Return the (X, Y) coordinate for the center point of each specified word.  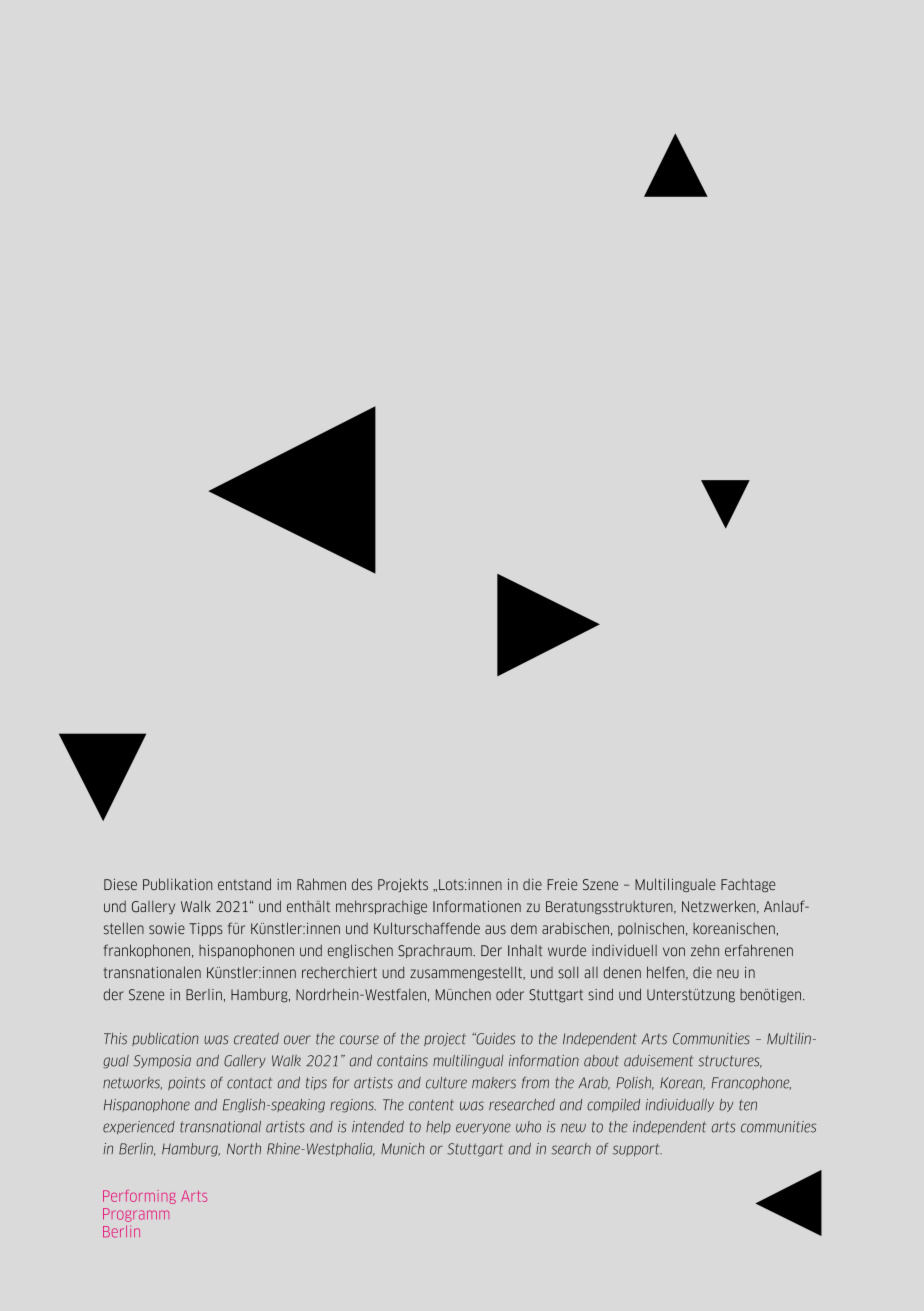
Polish (635, 1083)
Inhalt (525, 950)
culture (446, 1083)
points (186, 1083)
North (244, 1149)
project (445, 1039)
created (256, 1039)
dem (524, 928)
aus (495, 929)
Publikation (177, 884)
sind (600, 994)
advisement (658, 1061)
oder (510, 995)
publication (165, 1039)
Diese (120, 884)
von (674, 952)
